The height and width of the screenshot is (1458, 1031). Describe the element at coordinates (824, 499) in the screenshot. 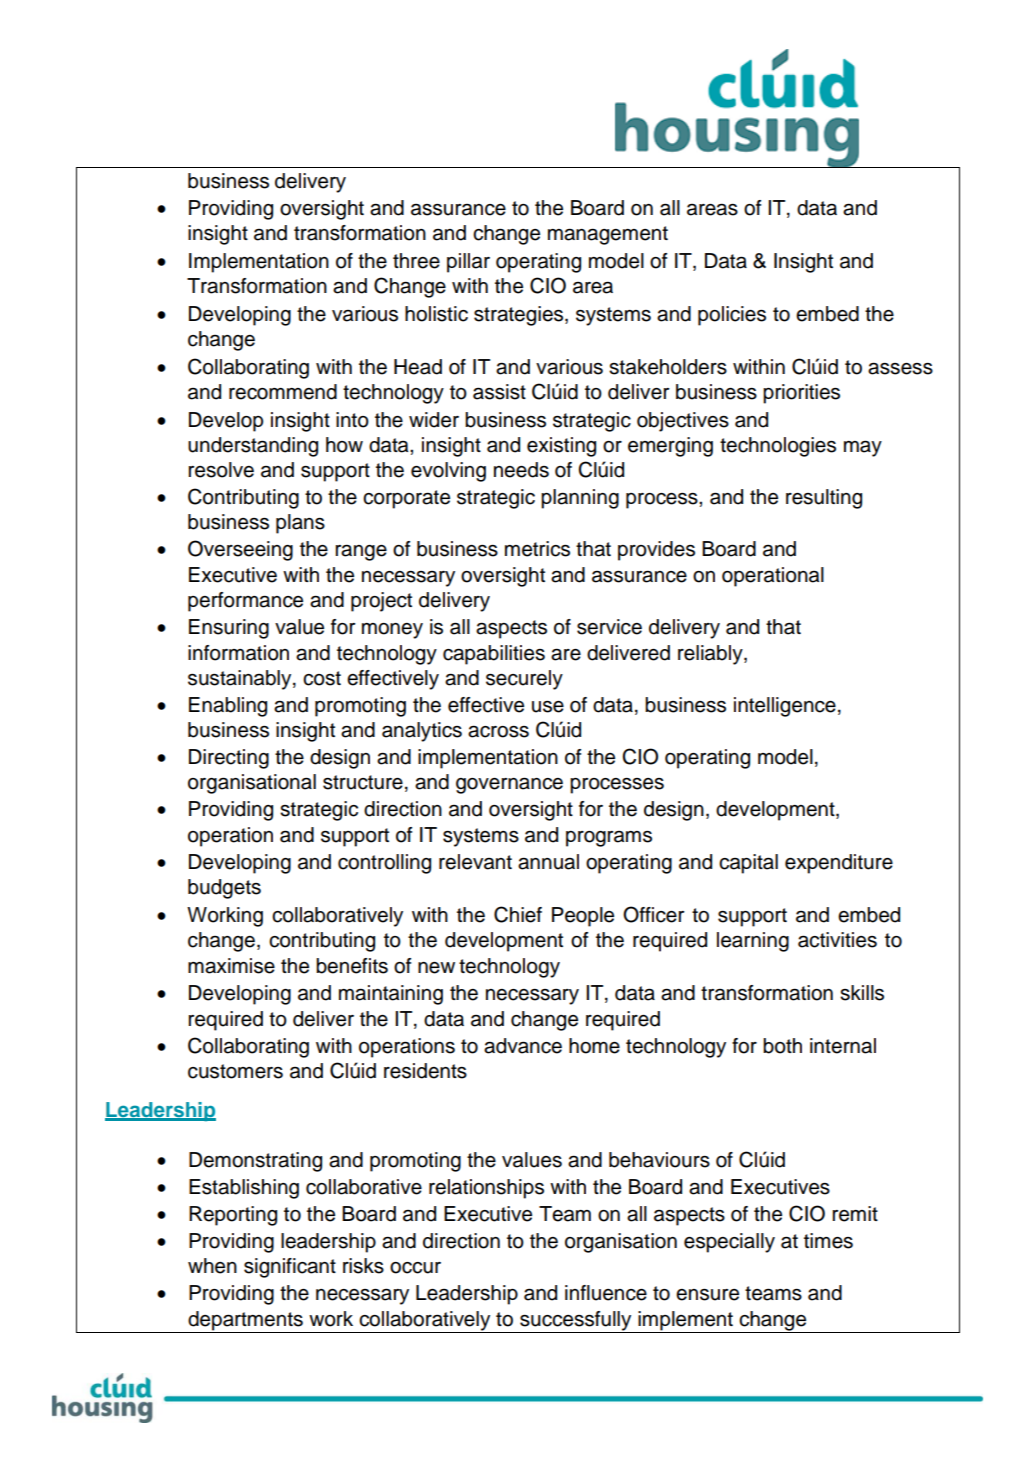

I see `resulting` at that location.
